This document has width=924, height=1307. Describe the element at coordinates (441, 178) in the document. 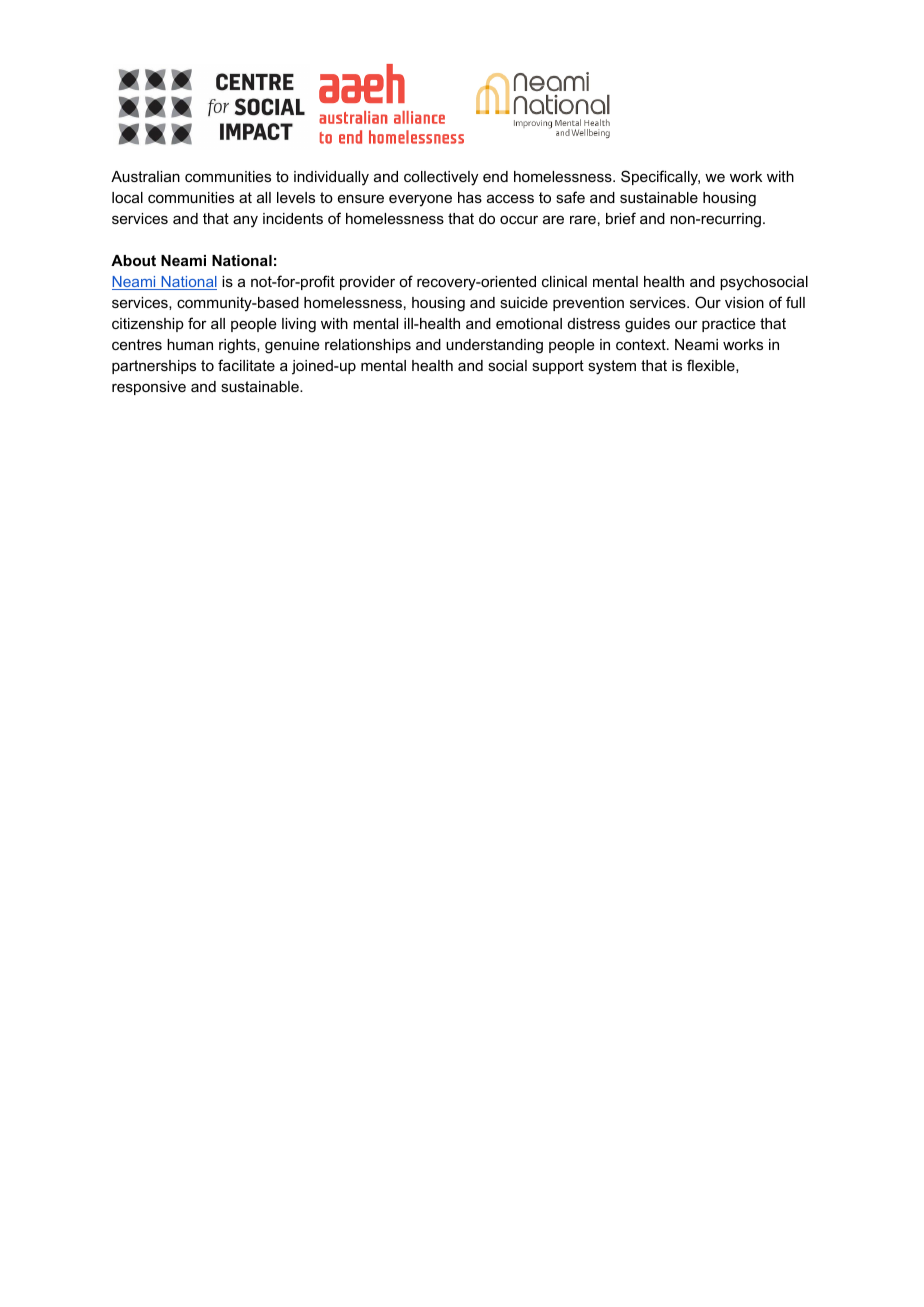

I see `collectively` at that location.
